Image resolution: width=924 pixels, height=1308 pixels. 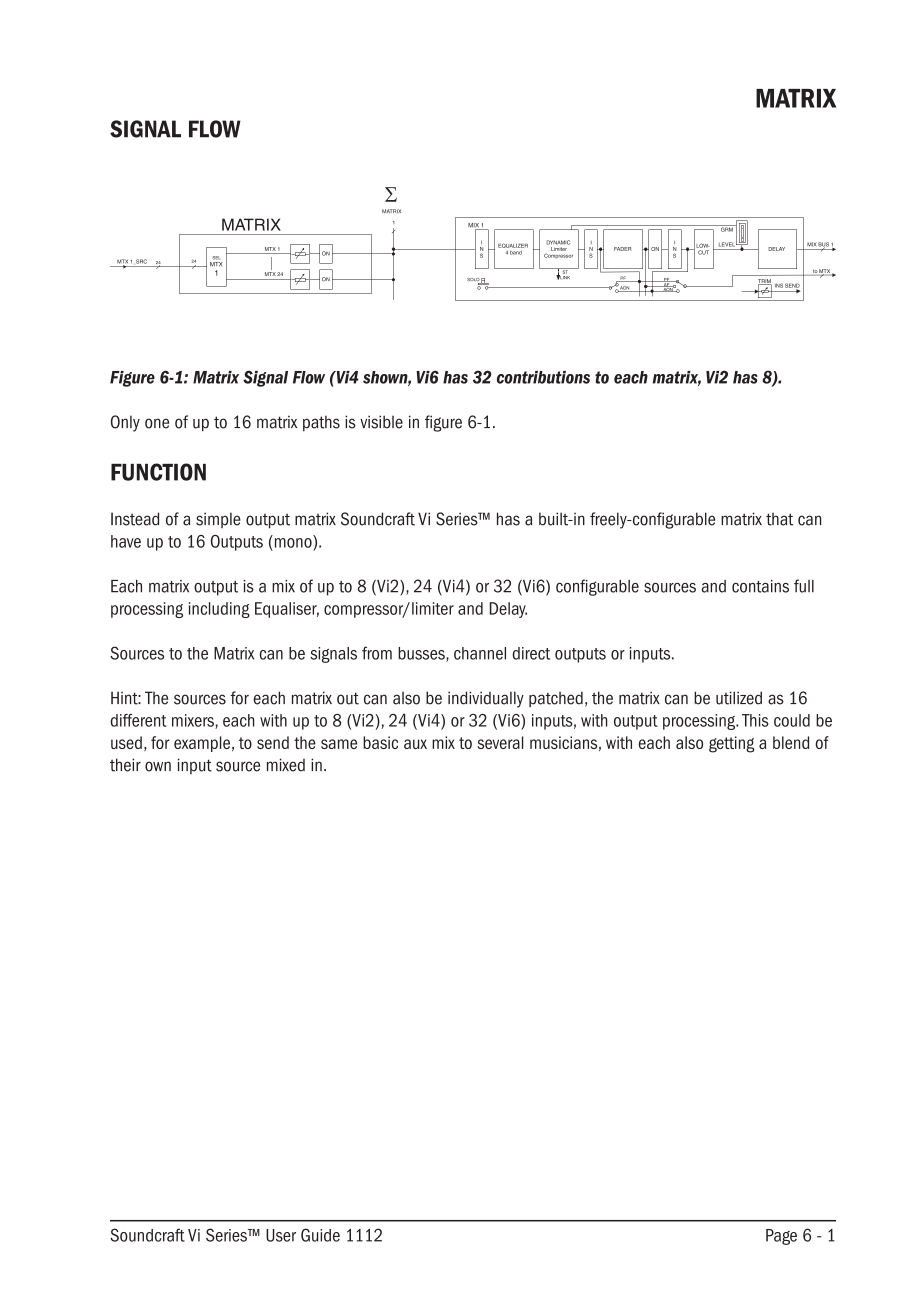 What do you see at coordinates (781, 1237) in the document?
I see `Page` at bounding box center [781, 1237].
